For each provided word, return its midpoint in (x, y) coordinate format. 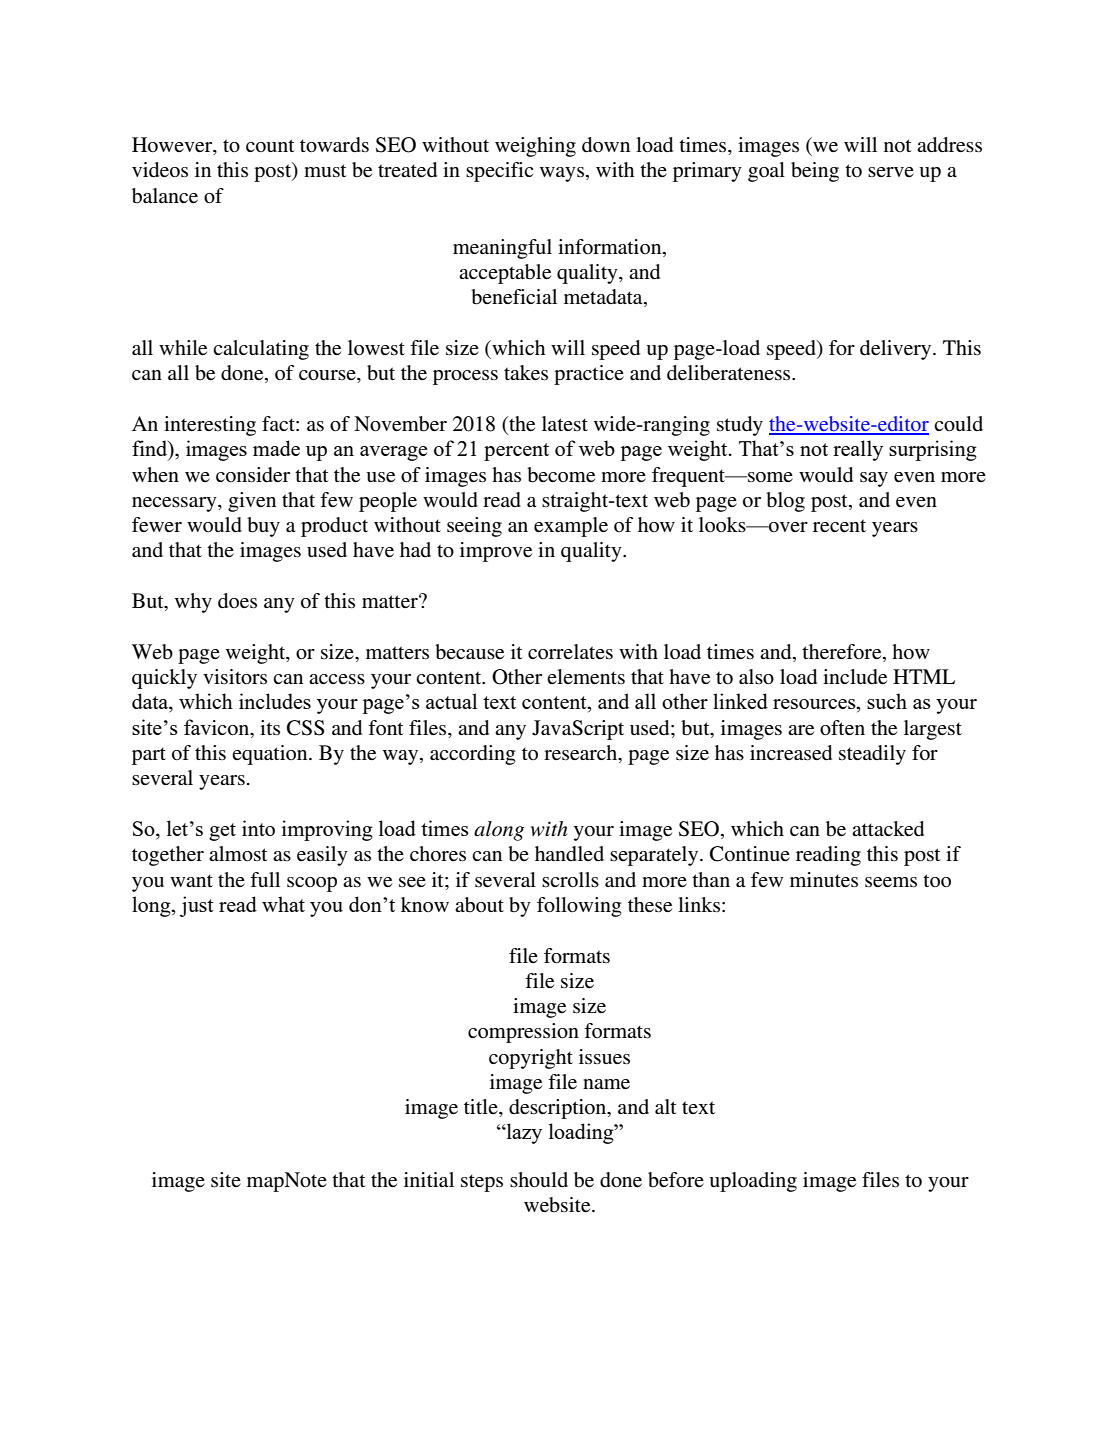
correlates (570, 652)
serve (891, 172)
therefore (843, 653)
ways (563, 174)
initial (429, 1179)
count (270, 146)
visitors (235, 677)
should (539, 1179)
